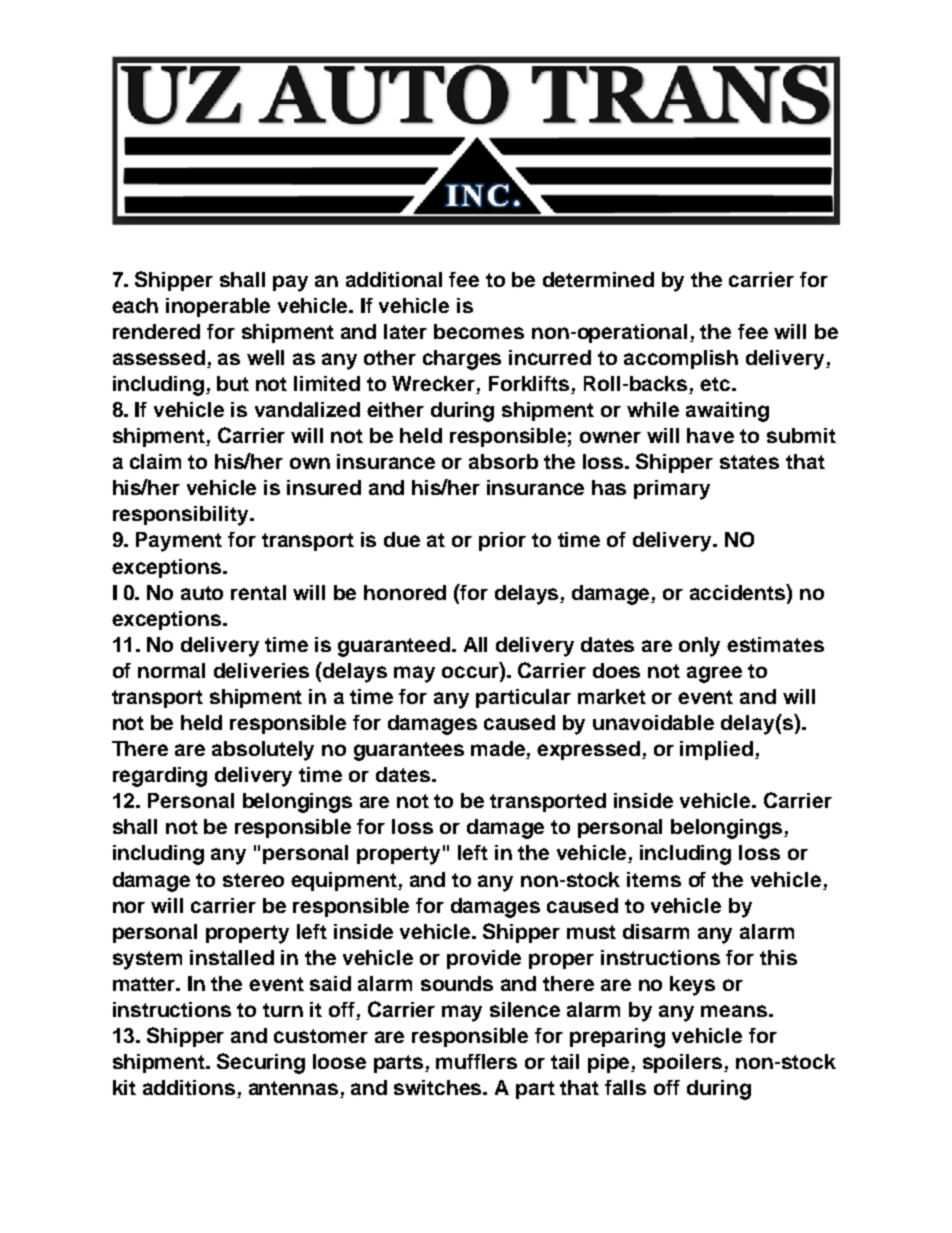 The width and height of the screenshot is (952, 1233). I want to click on mufflers, so click(476, 1061).
